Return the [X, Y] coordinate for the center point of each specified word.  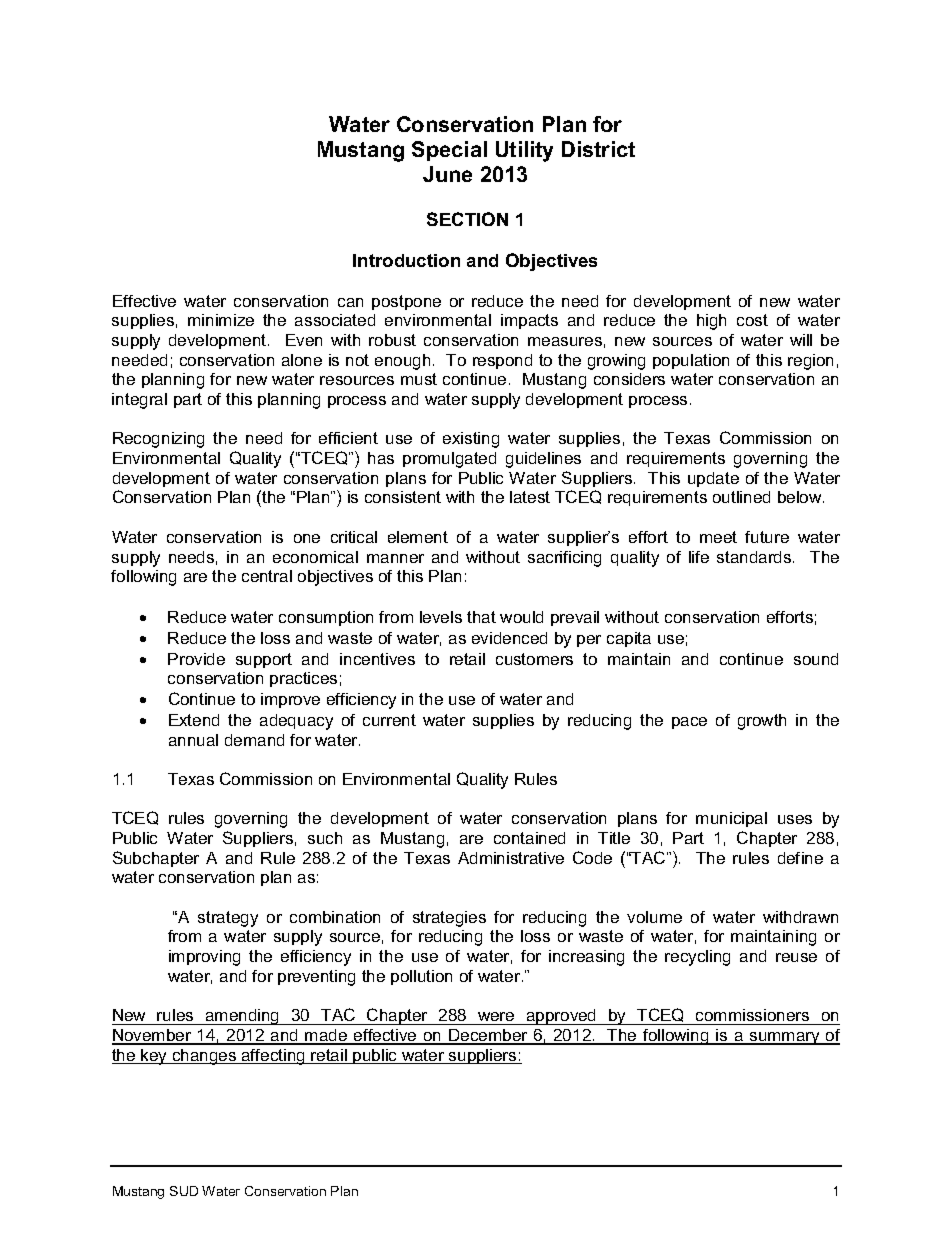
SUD [184, 1191]
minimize [221, 320]
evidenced [509, 638]
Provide [196, 659]
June [447, 174]
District [598, 149]
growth [762, 722]
